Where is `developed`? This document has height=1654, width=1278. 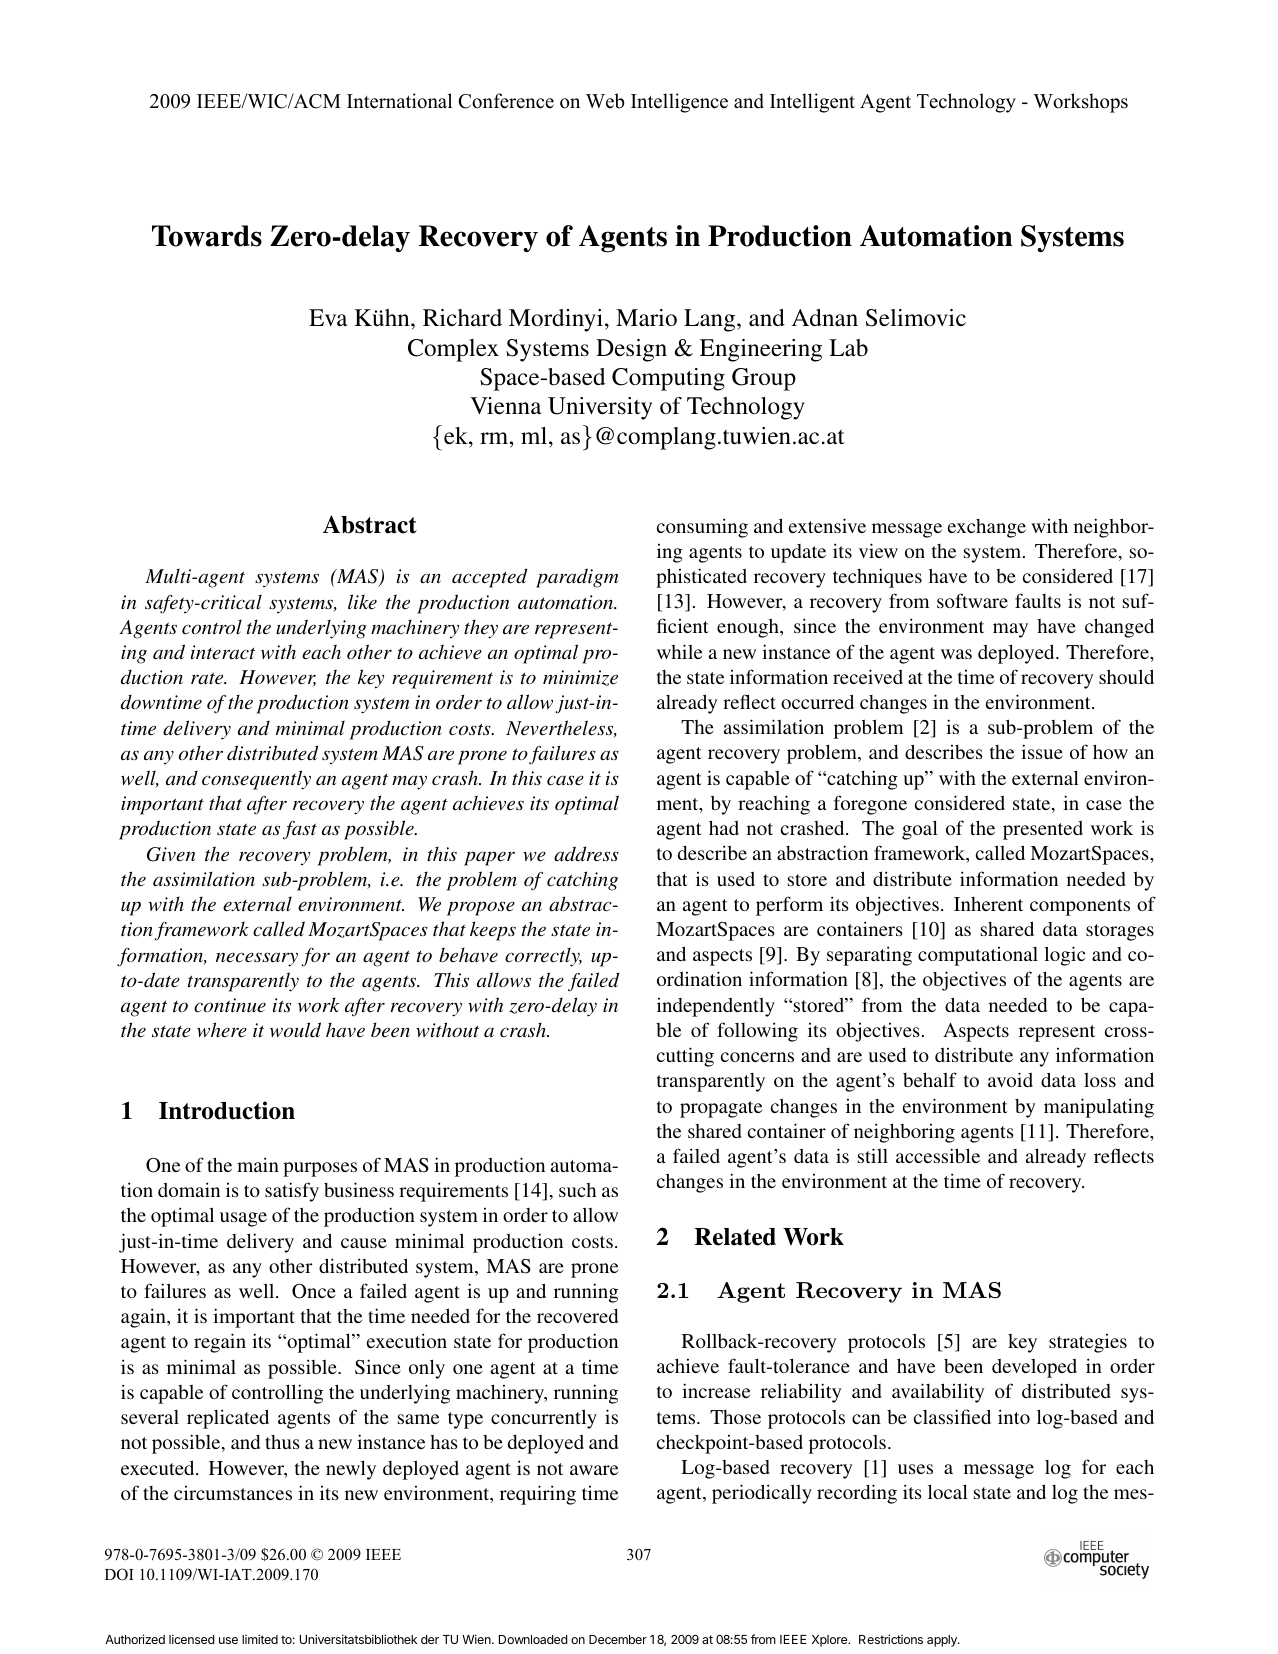
developed is located at coordinates (1034, 1368).
